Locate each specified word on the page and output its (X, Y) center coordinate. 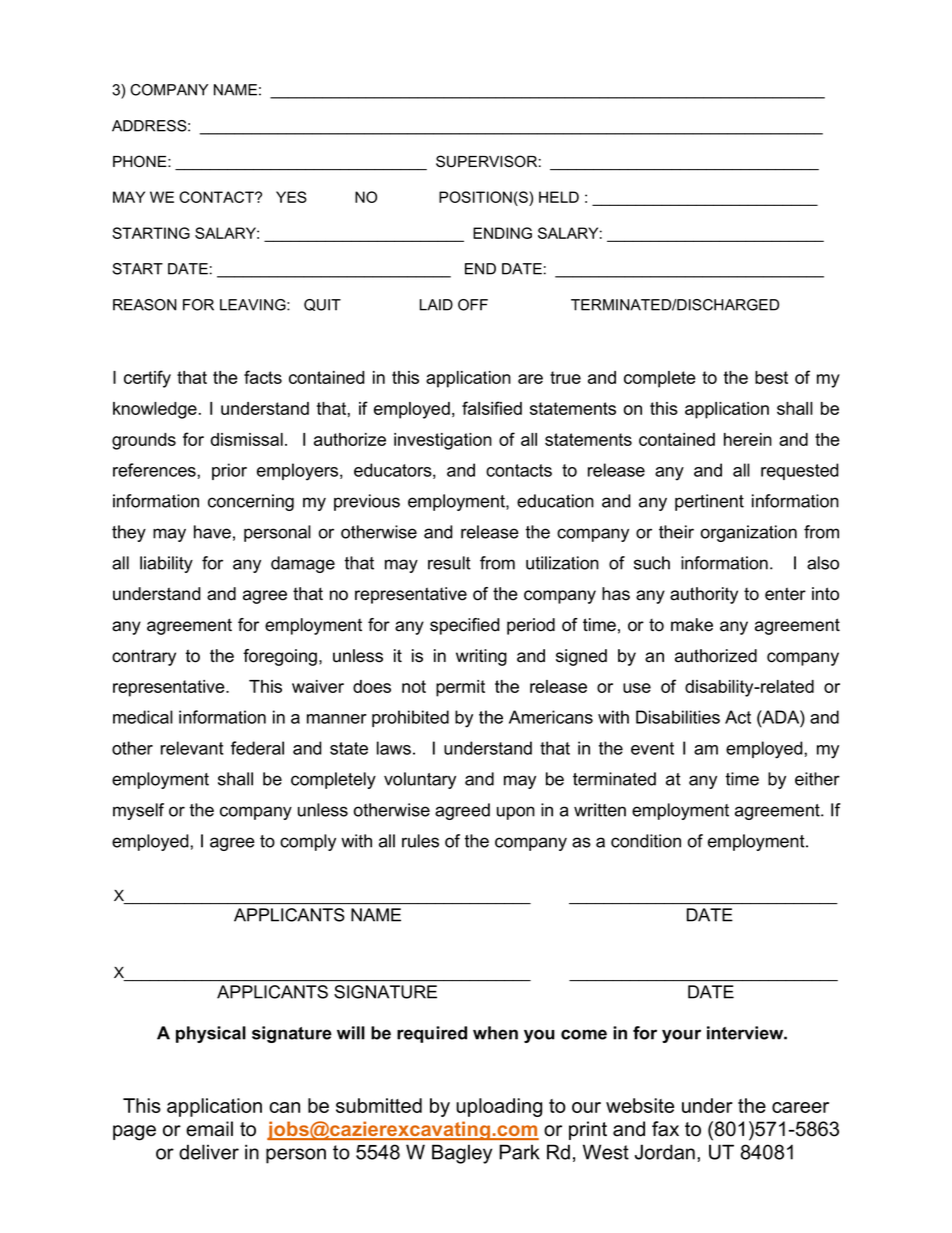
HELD (559, 197)
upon (516, 813)
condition (646, 841)
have (212, 532)
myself (138, 811)
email (209, 1129)
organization (749, 533)
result (449, 563)
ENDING (502, 233)
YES (291, 197)
